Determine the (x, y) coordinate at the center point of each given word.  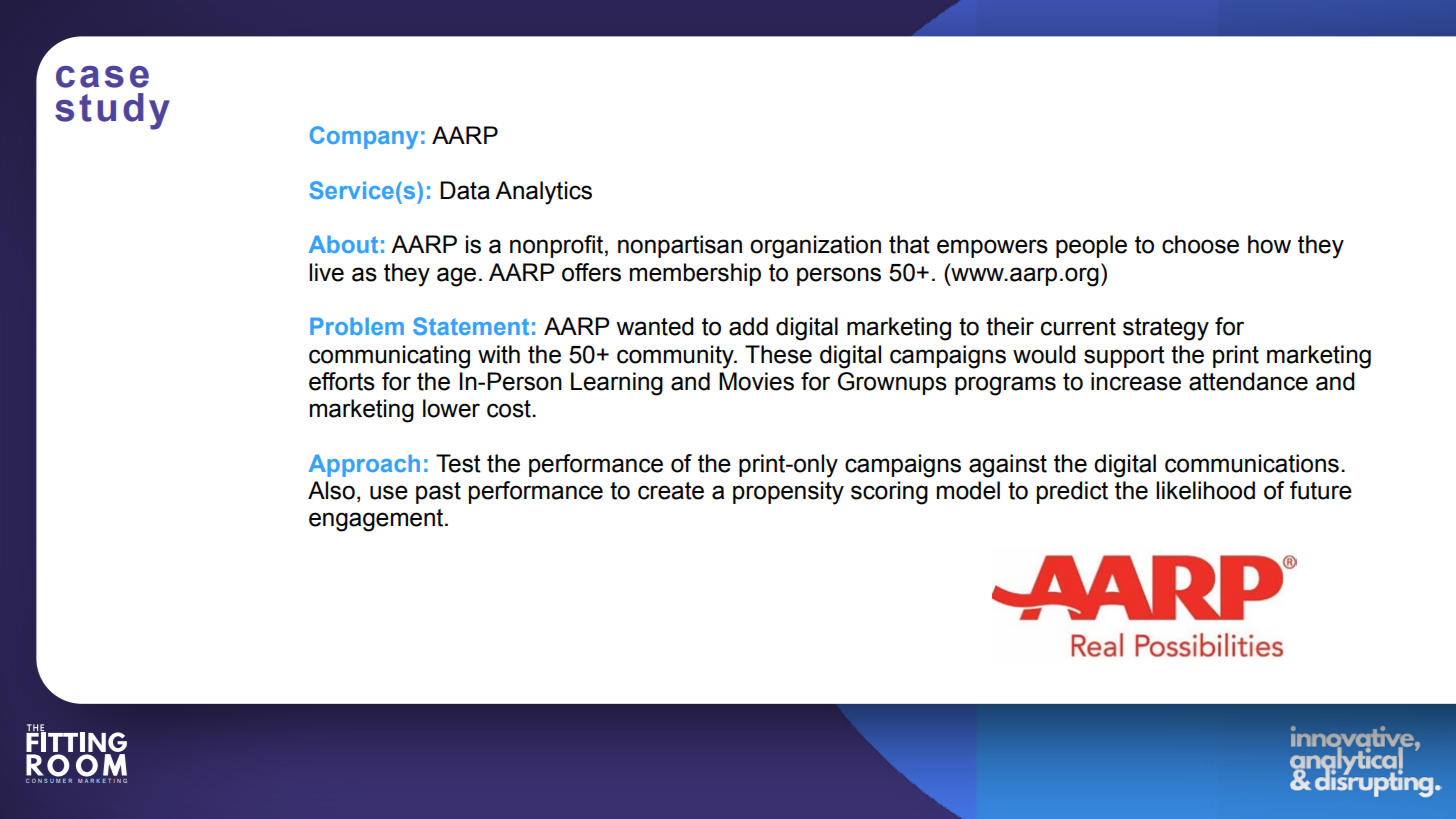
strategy (1166, 329)
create (671, 491)
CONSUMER (49, 780)
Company (364, 137)
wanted (655, 326)
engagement (377, 520)
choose (1200, 244)
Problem (357, 326)
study (112, 111)
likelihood (1205, 490)
